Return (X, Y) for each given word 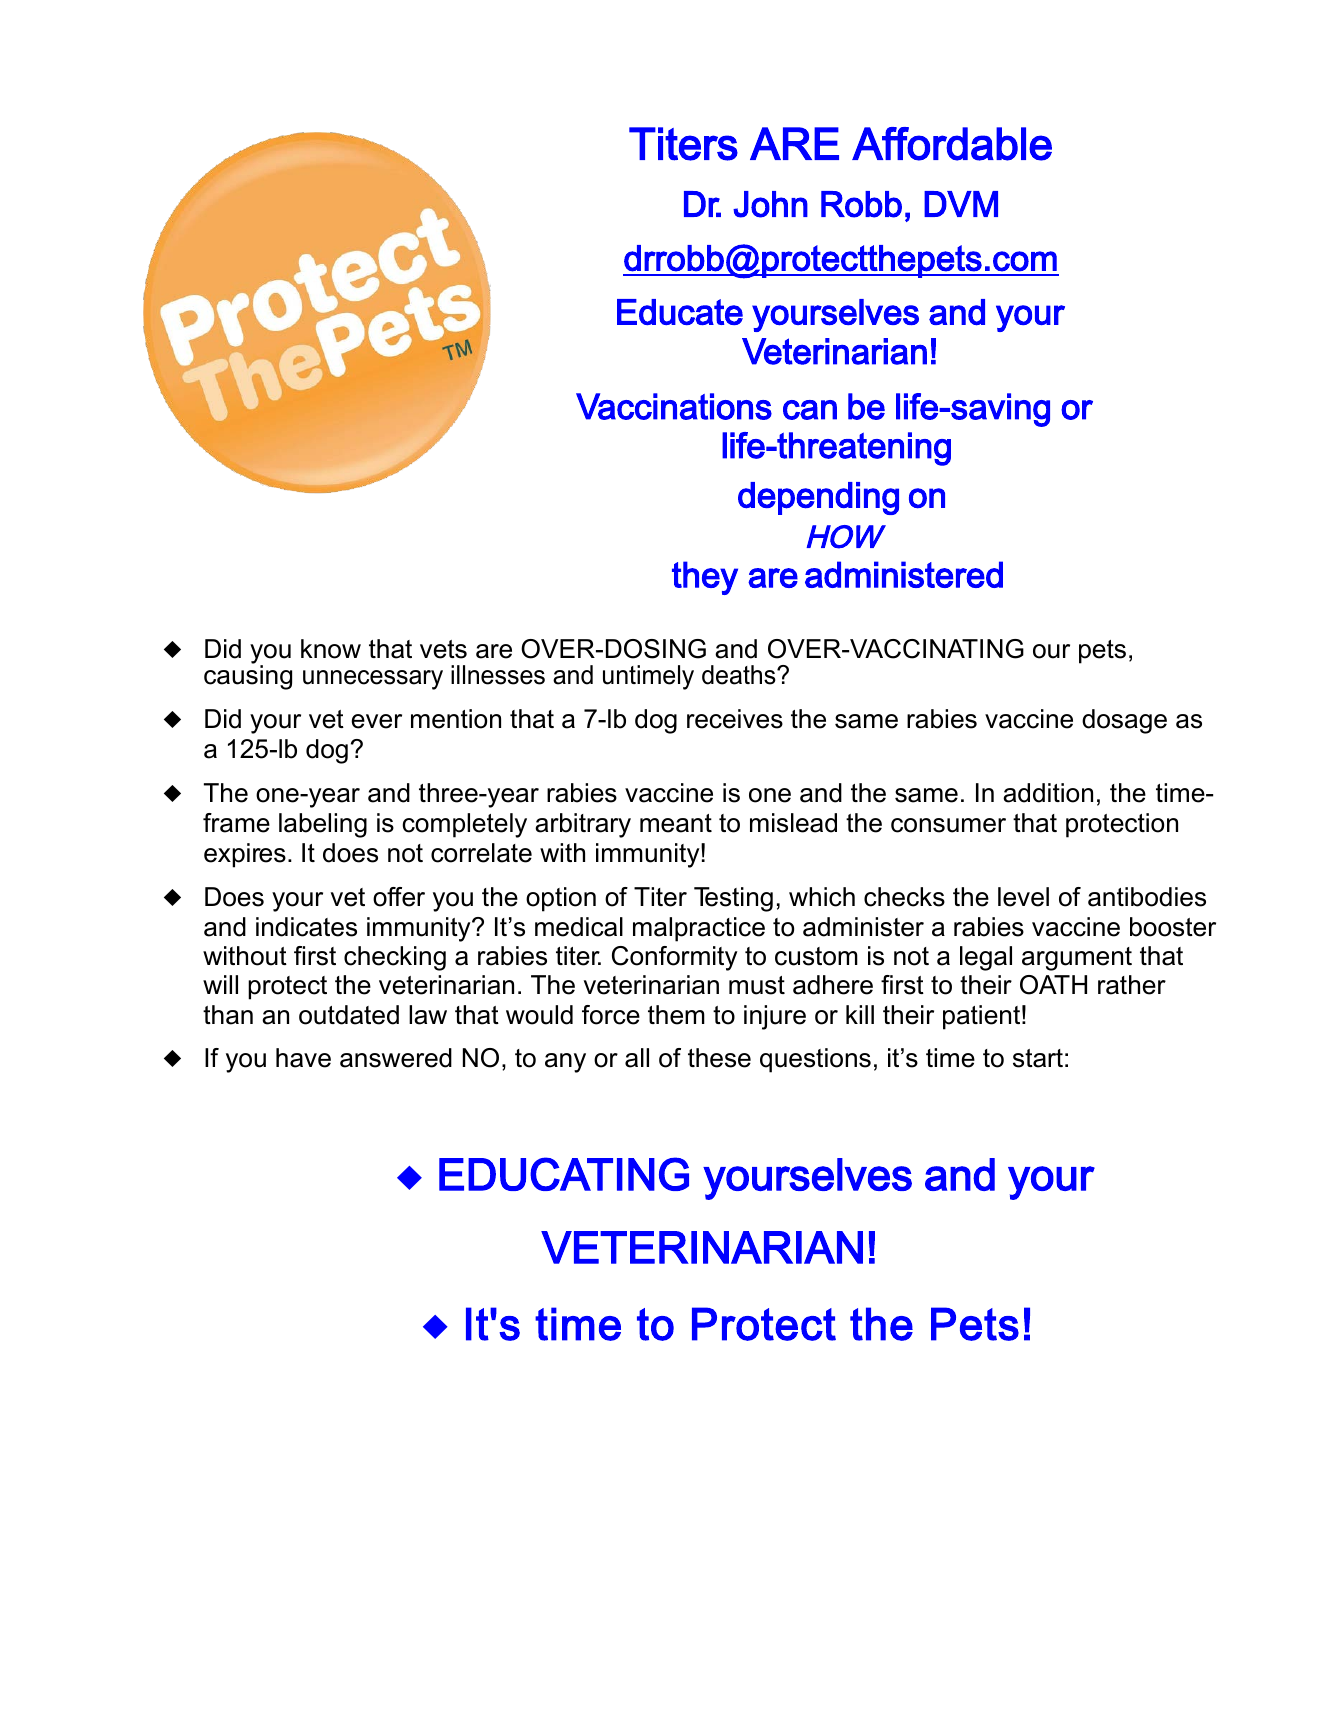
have (303, 1058)
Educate (680, 312)
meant (676, 823)
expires (245, 855)
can (810, 410)
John (770, 204)
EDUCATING (564, 1174)
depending (818, 498)
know (331, 649)
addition (1048, 793)
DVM (961, 204)
